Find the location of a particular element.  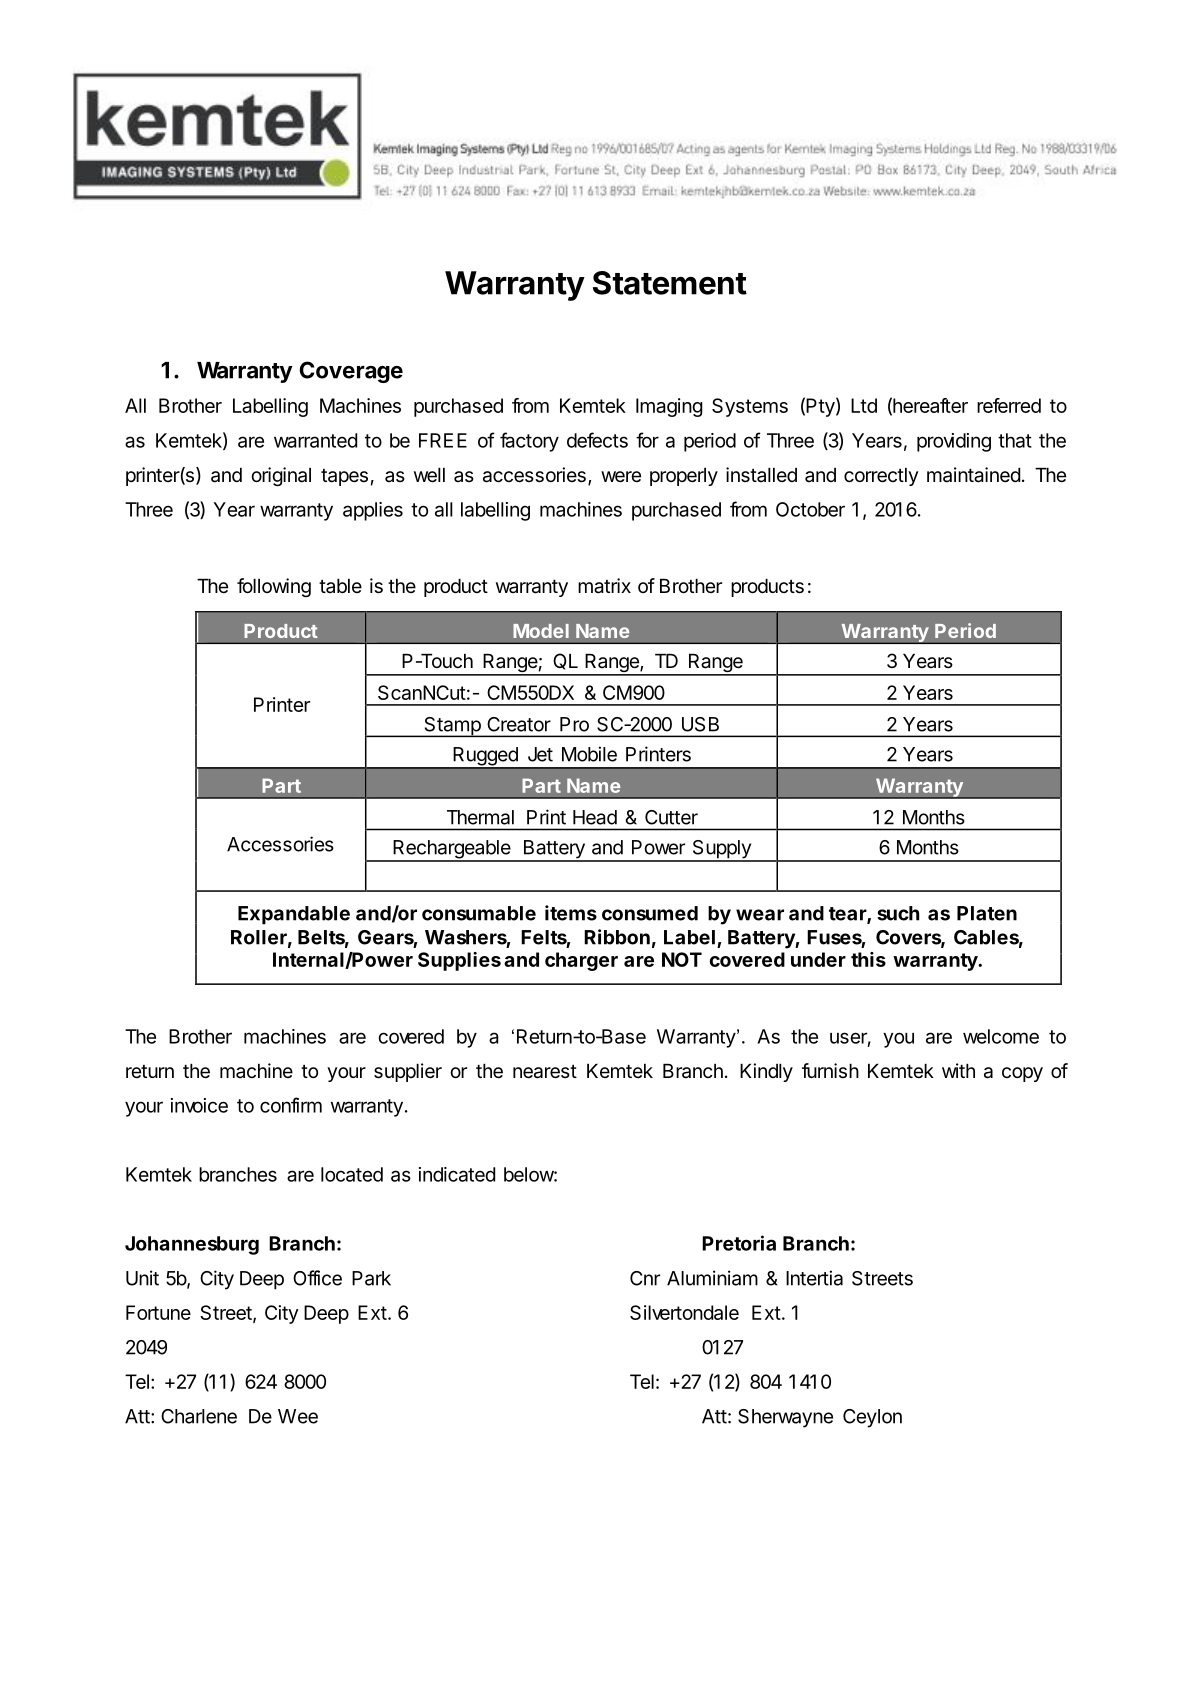

Expandable is located at coordinates (294, 915).
